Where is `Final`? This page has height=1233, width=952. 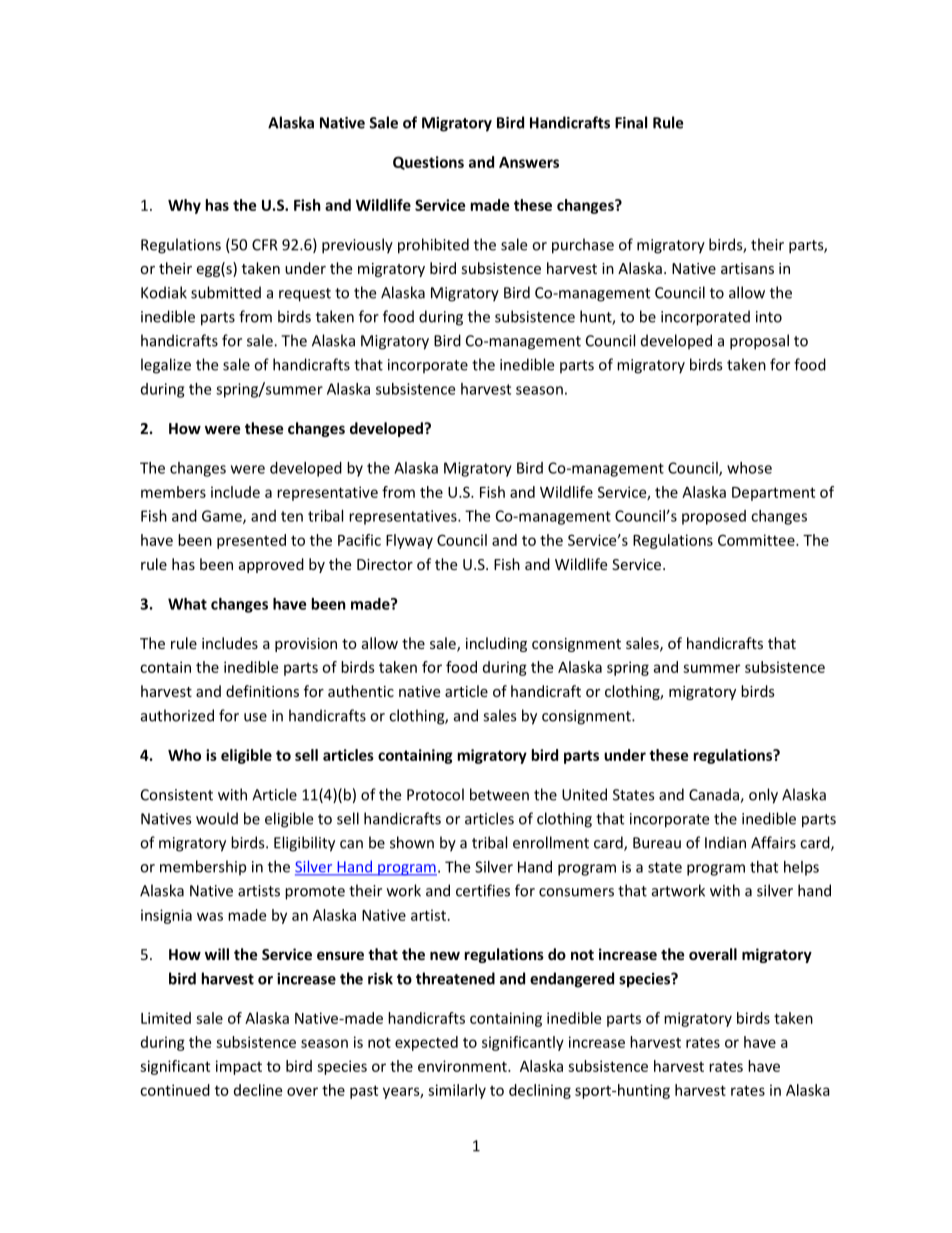
Final is located at coordinates (631, 122).
